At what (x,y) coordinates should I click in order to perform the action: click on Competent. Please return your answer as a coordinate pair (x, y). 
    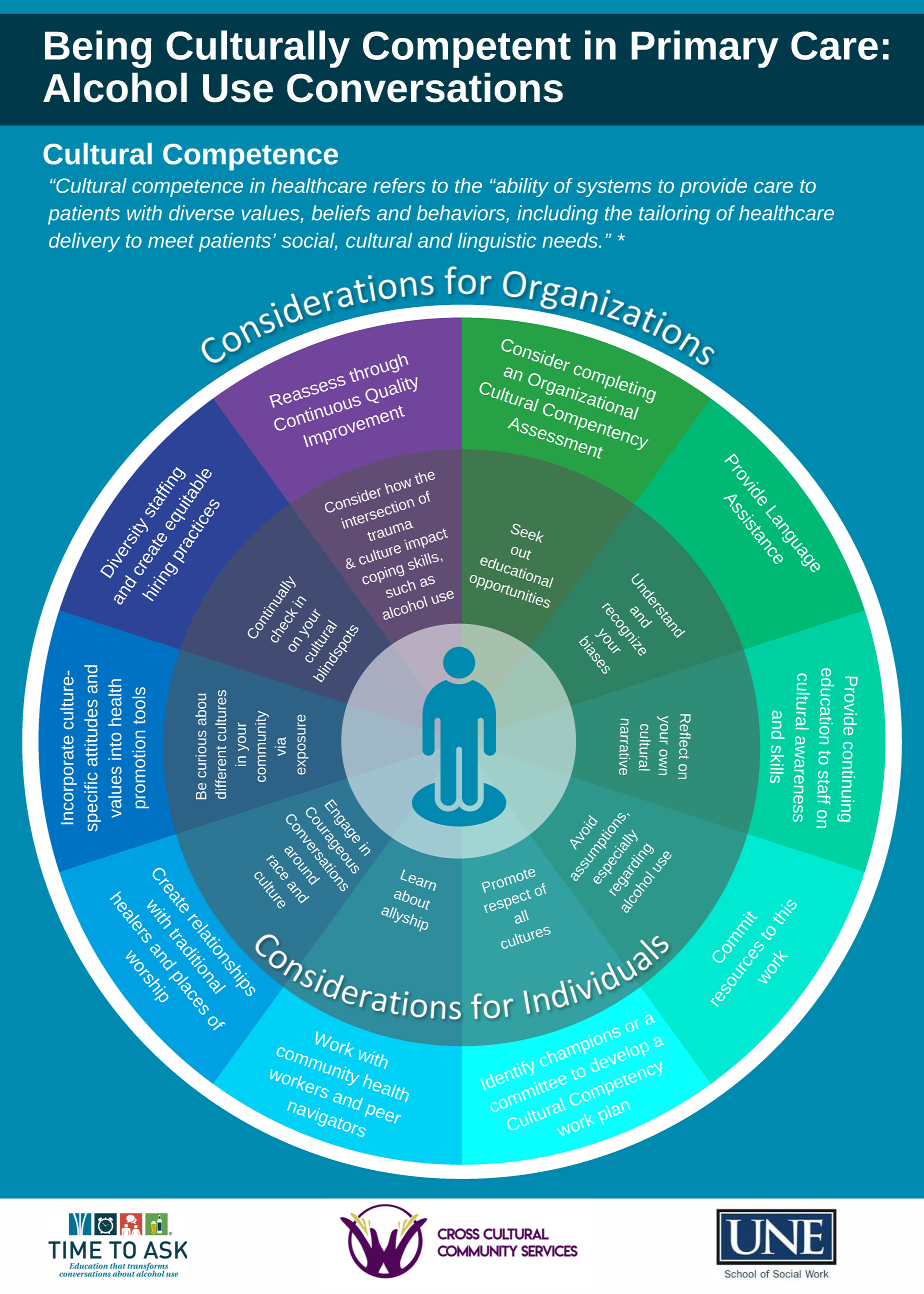
    Looking at the image, I should click on (467, 49).
